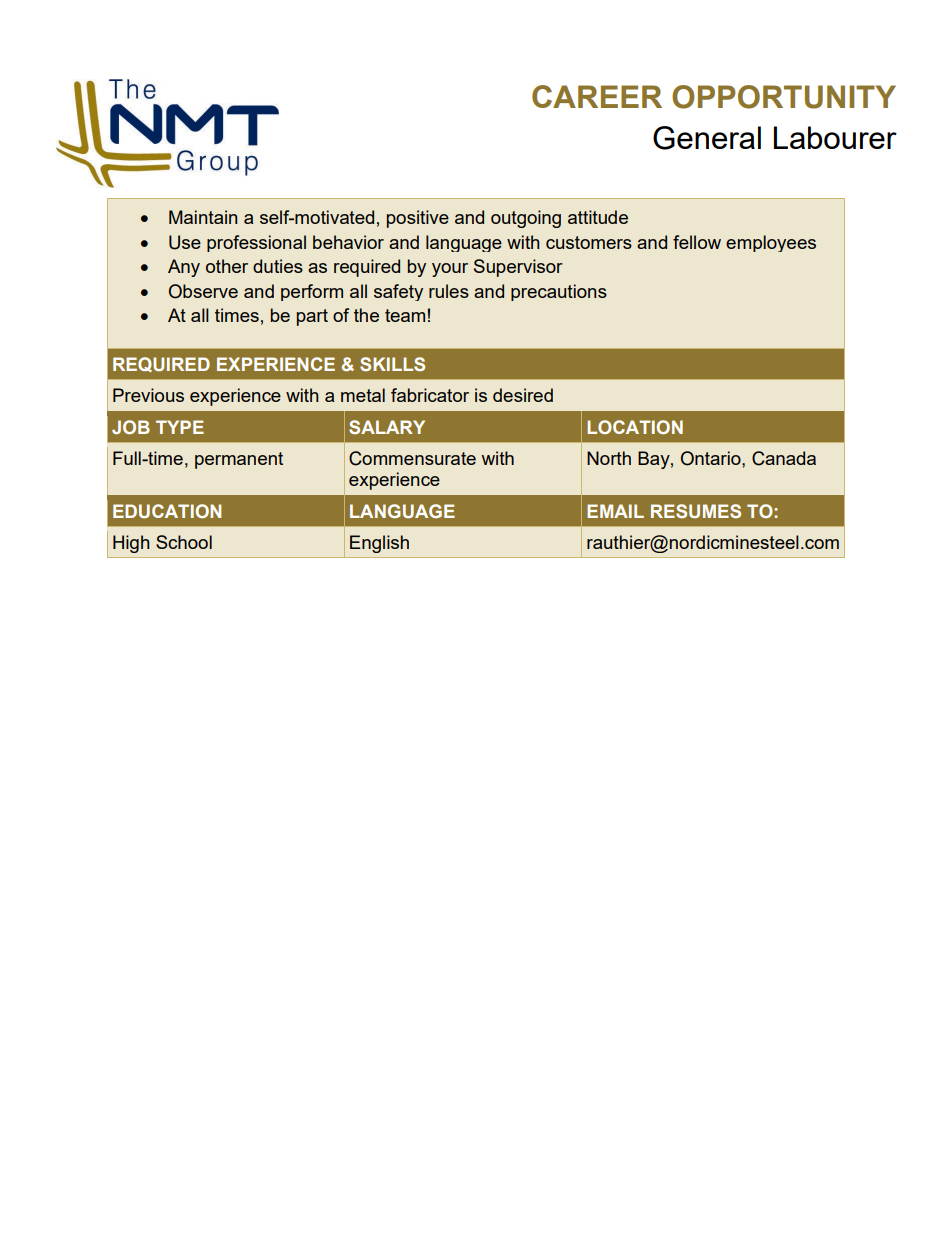 The width and height of the image is (952, 1233). What do you see at coordinates (185, 242) in the image?
I see `Use` at bounding box center [185, 242].
